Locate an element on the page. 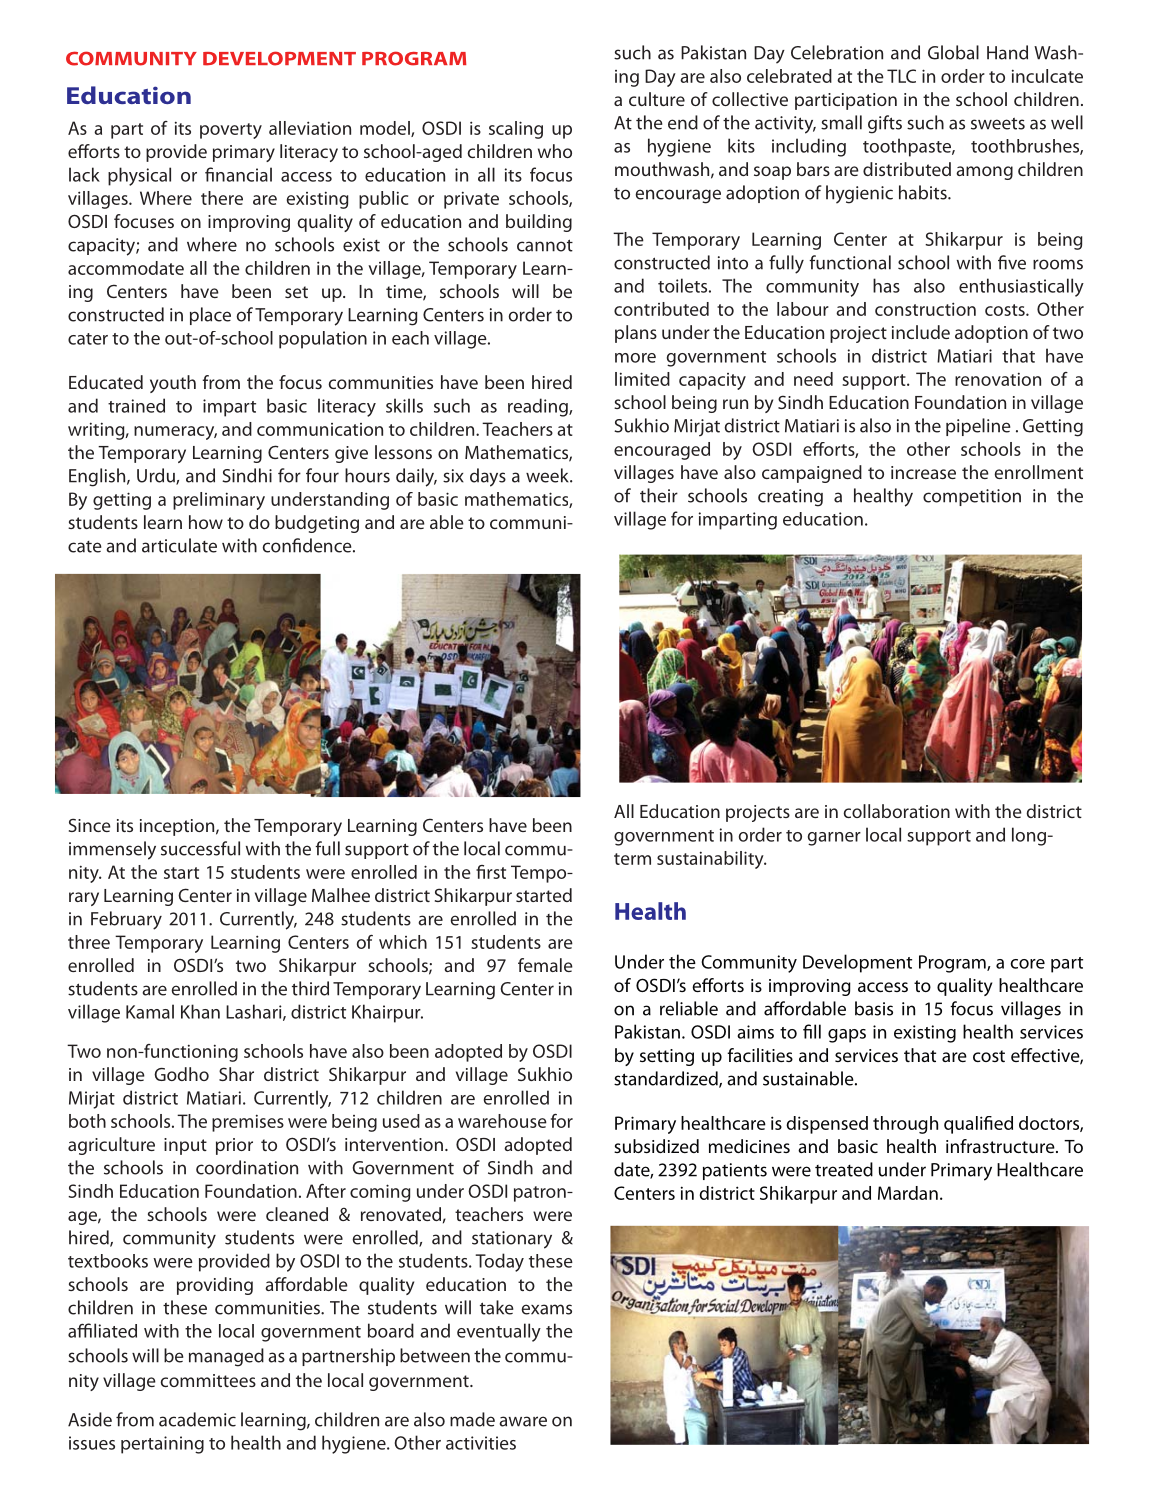  academic is located at coordinates (197, 1419).
